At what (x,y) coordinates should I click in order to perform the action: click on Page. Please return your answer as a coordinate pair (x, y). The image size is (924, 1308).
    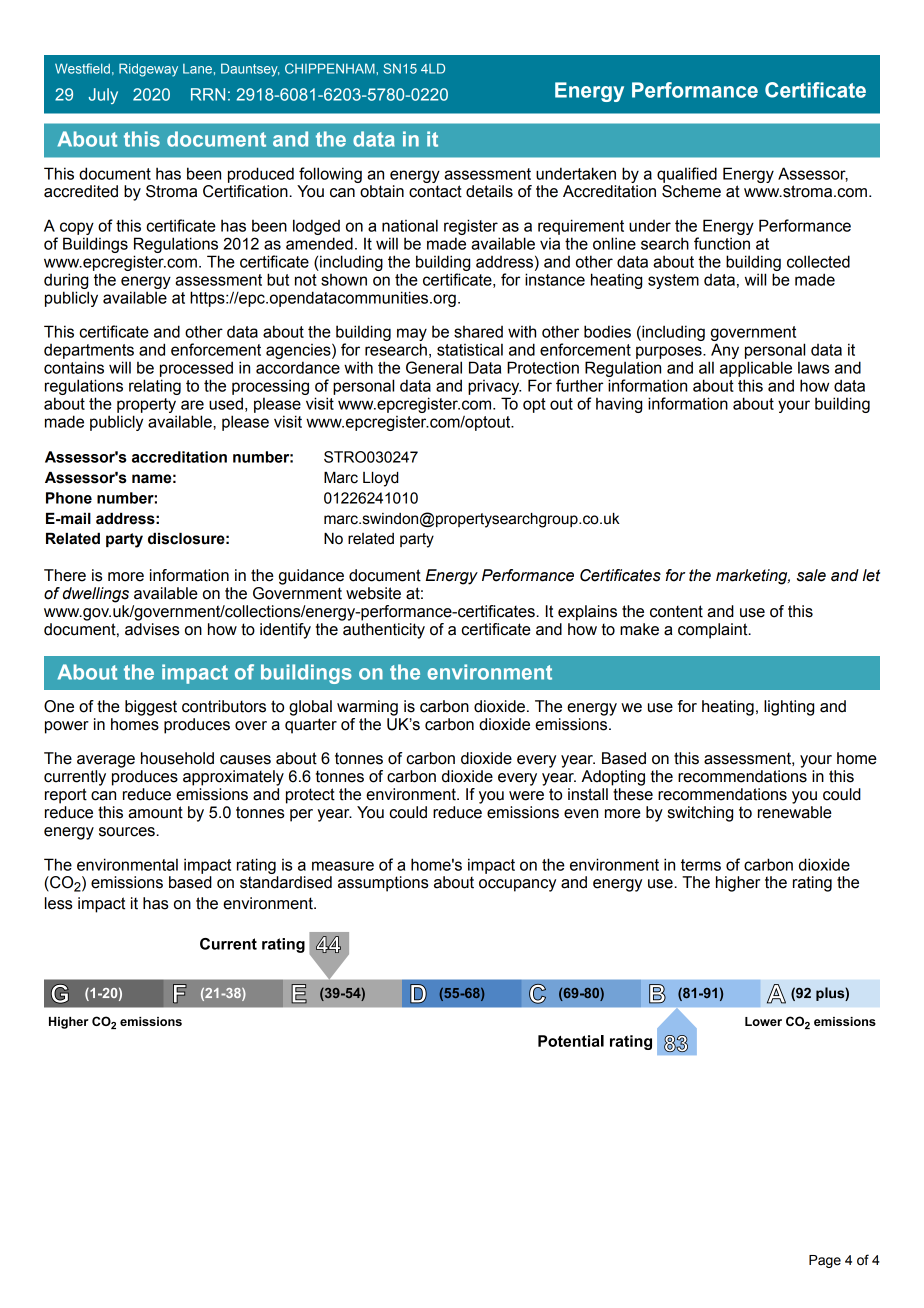
    Looking at the image, I should click on (825, 1261).
